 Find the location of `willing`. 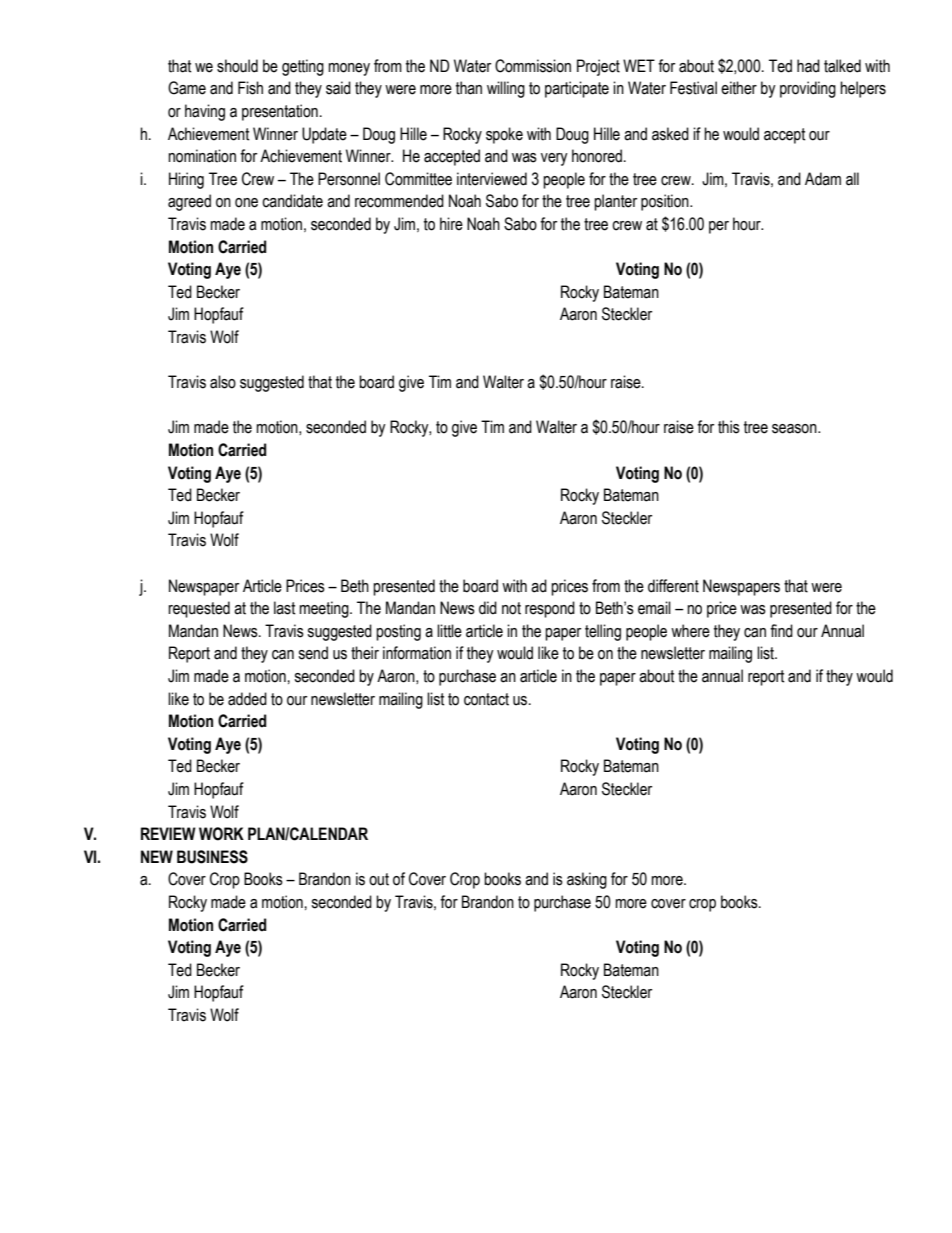

willing is located at coordinates (506, 89).
